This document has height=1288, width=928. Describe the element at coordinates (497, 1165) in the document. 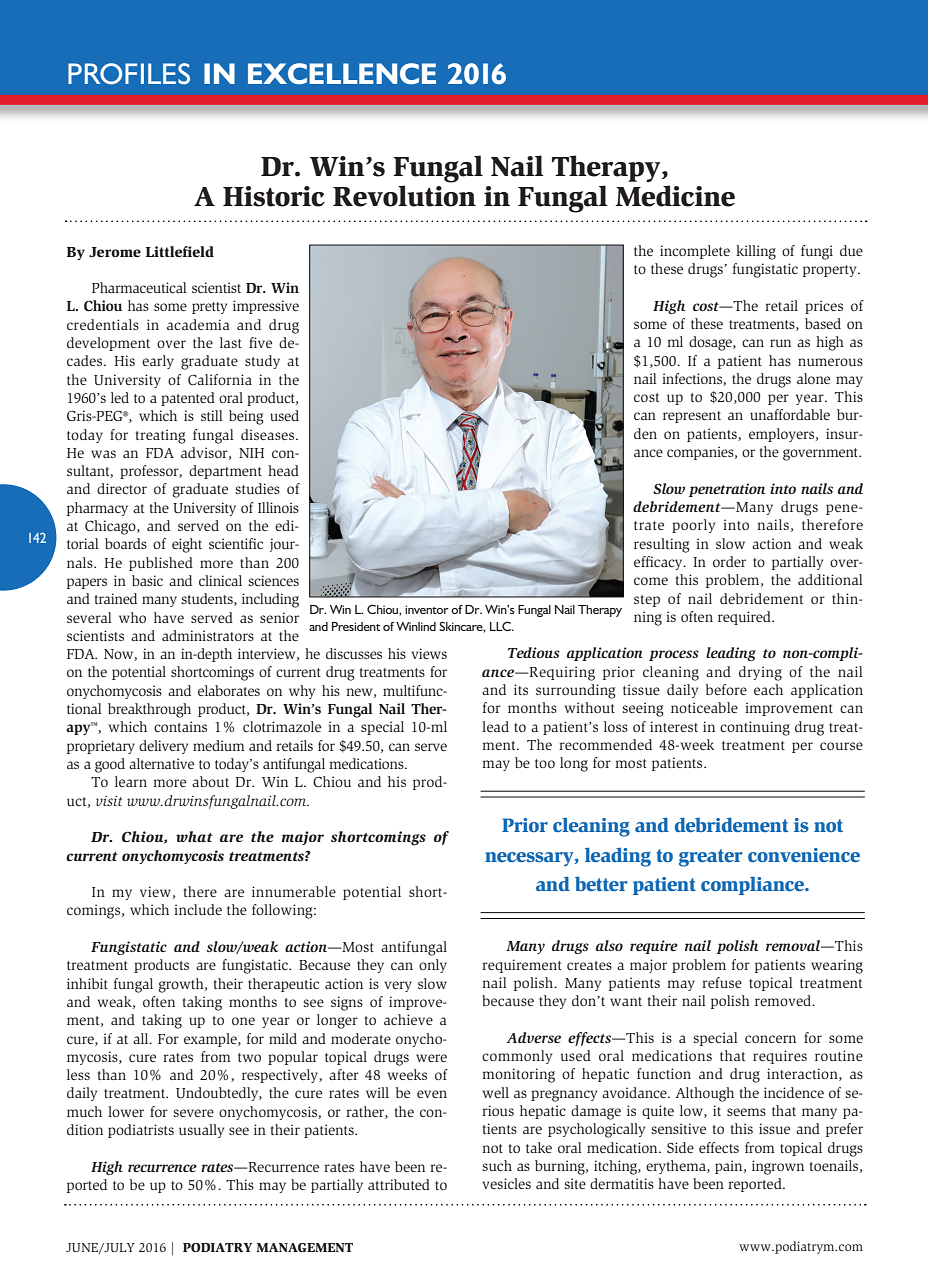

I see `such` at that location.
